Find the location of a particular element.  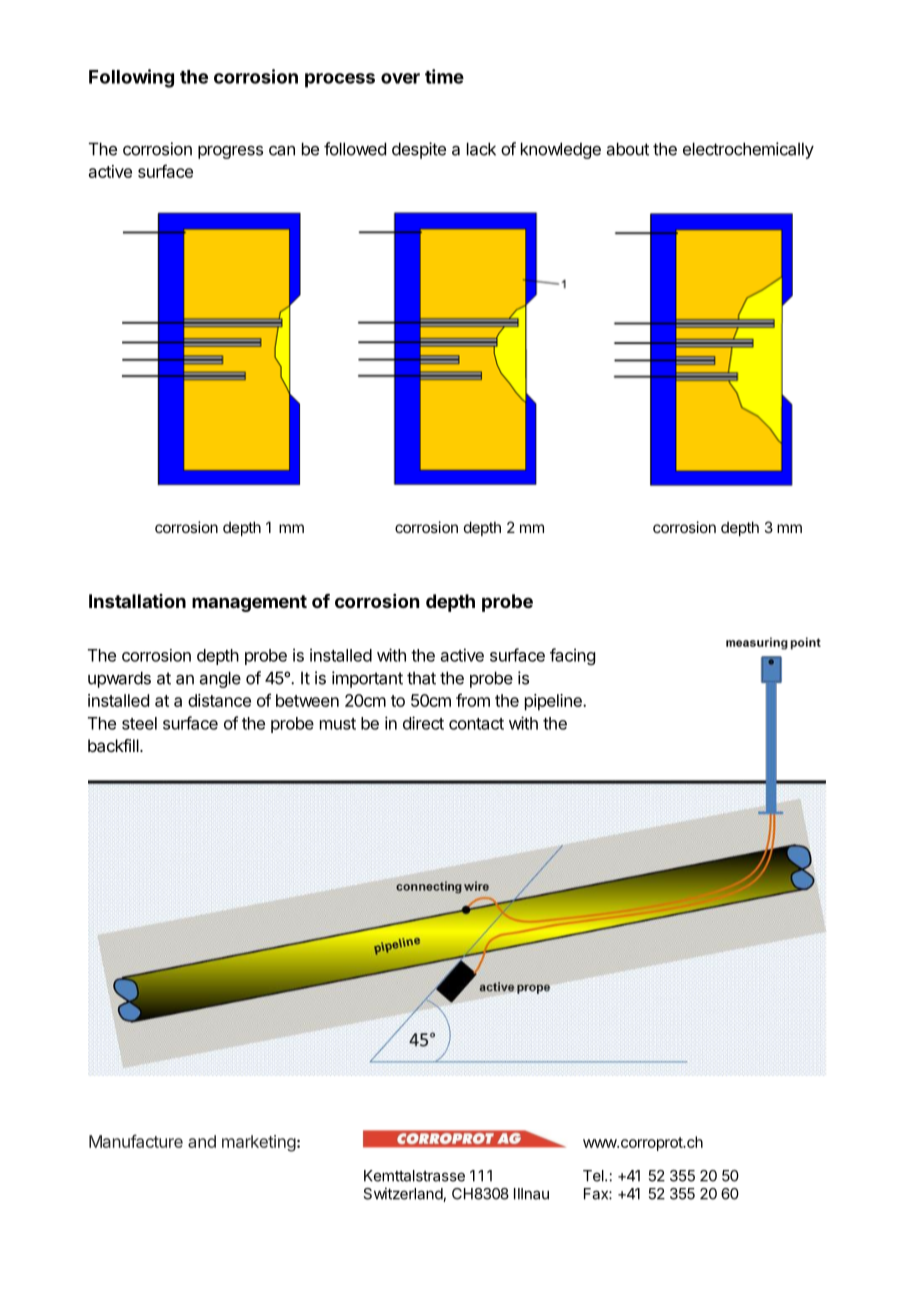

Installation is located at coordinates (137, 601).
